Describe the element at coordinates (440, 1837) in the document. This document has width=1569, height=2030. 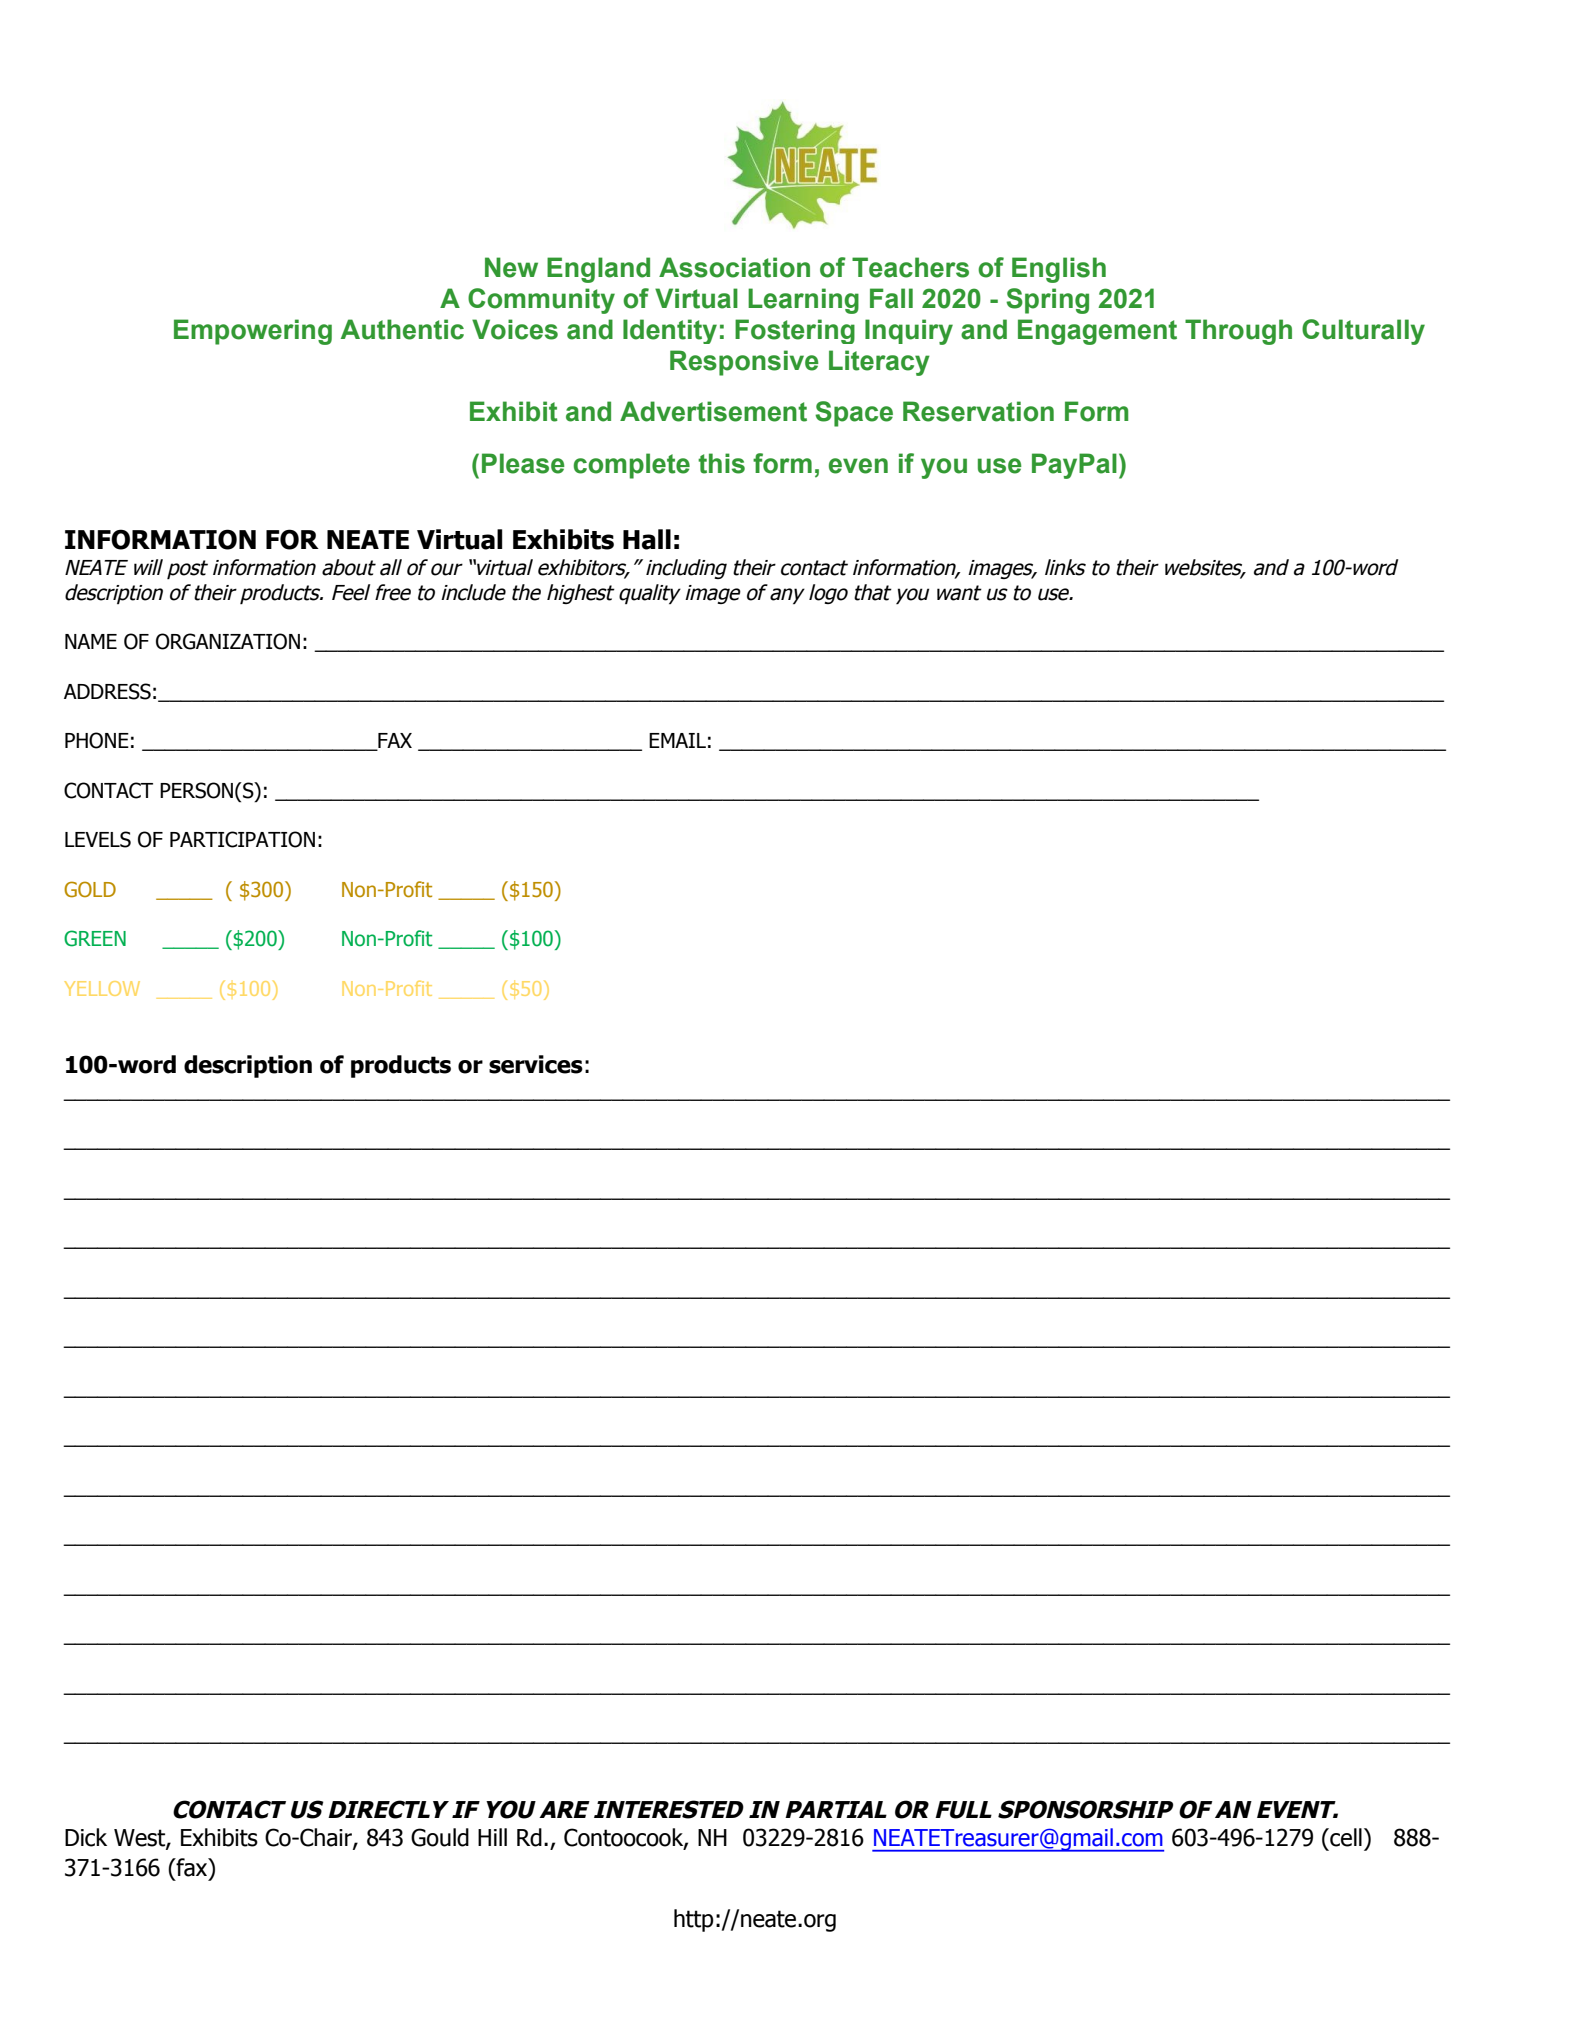
I see `Gould` at that location.
